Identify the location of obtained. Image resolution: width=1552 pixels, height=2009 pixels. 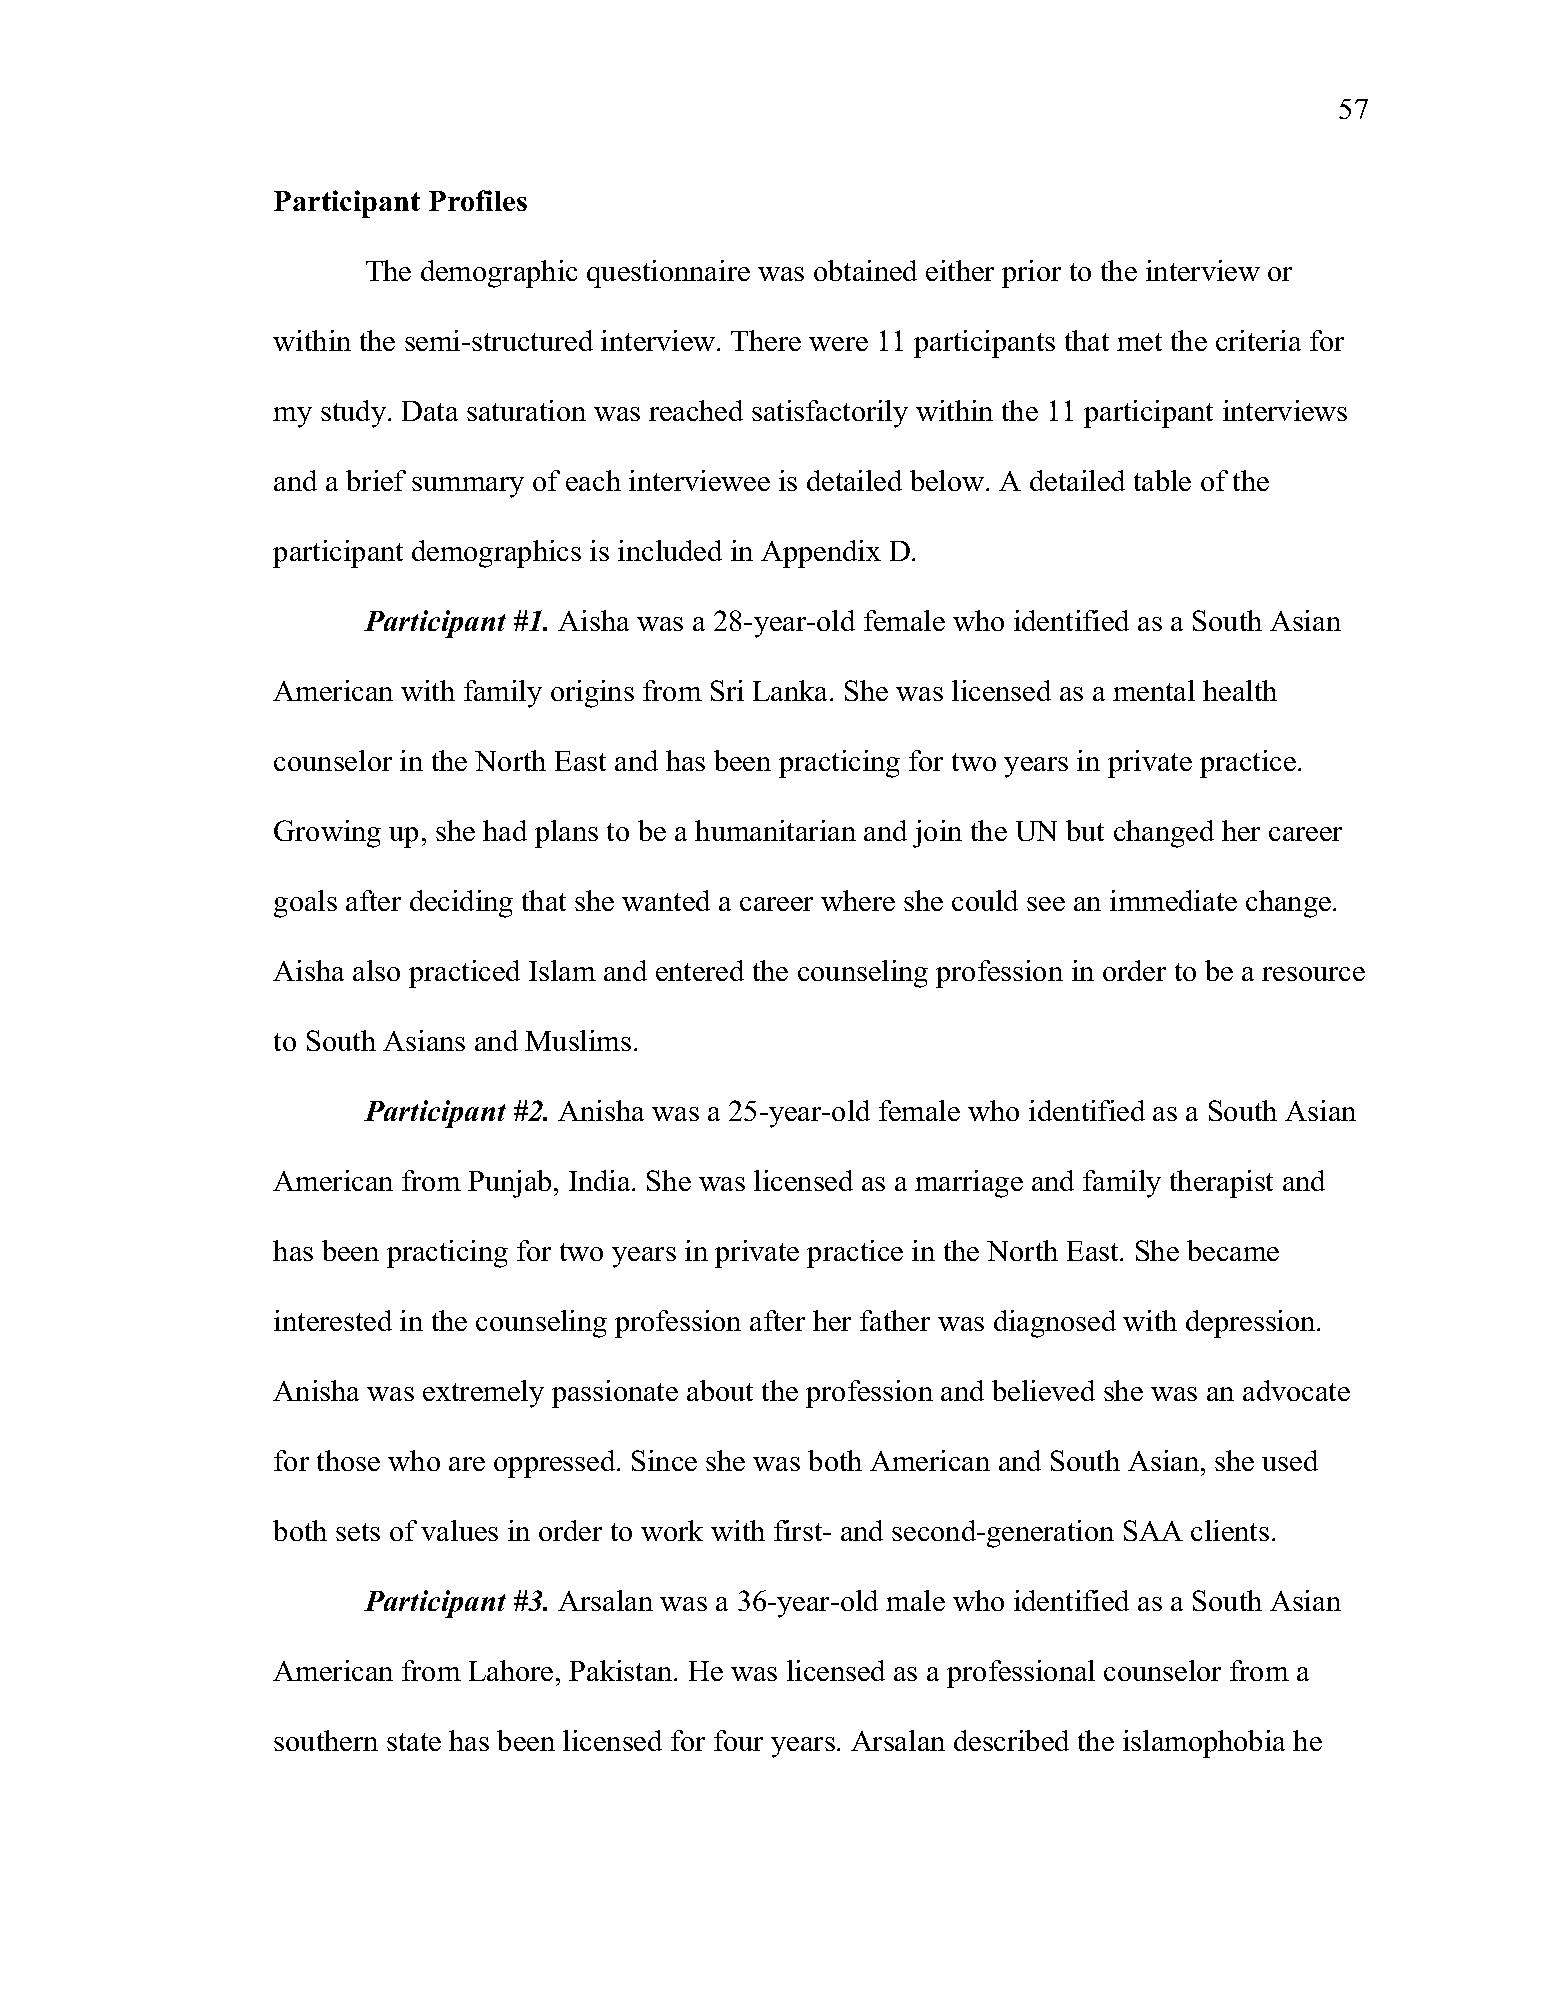
(865, 270).
